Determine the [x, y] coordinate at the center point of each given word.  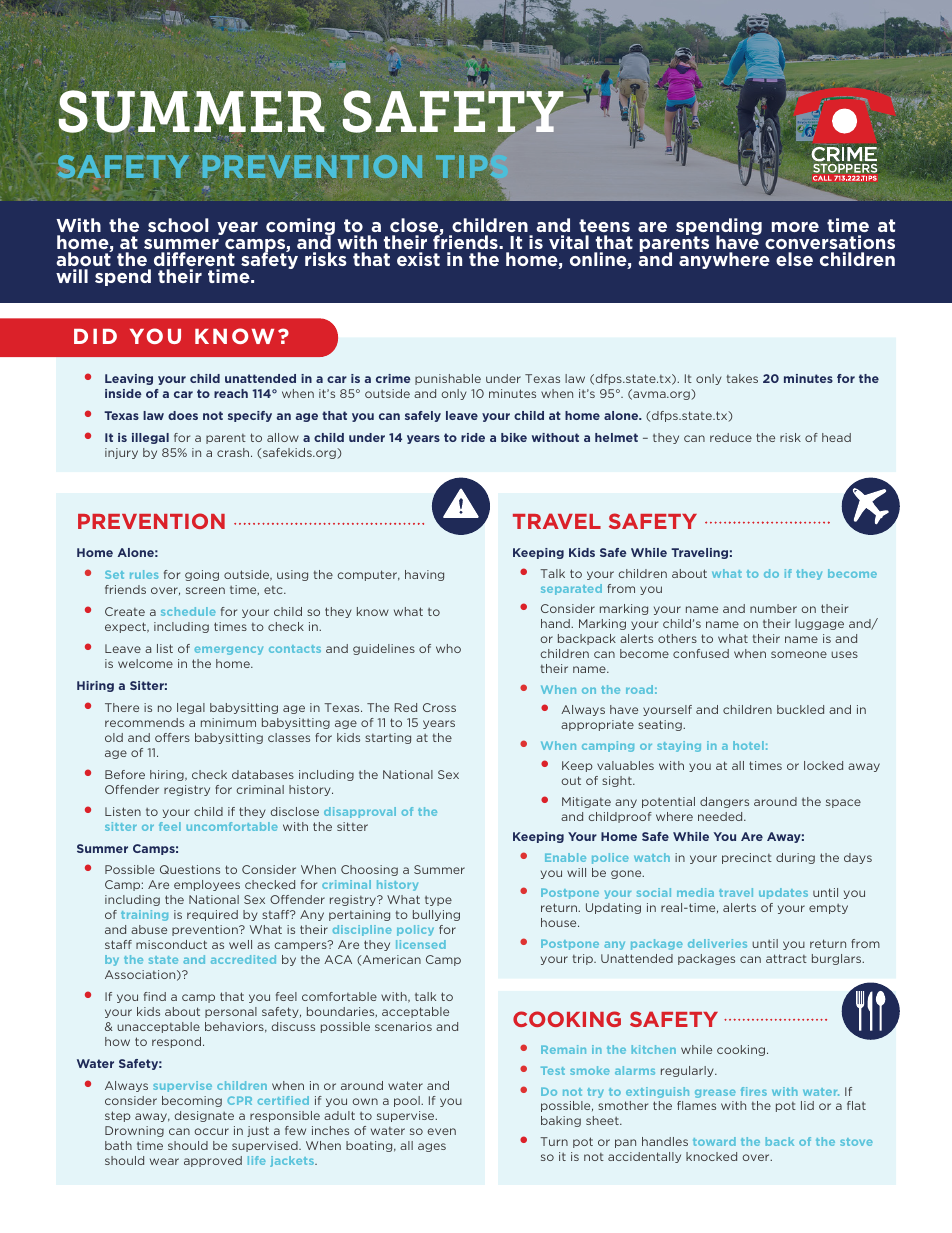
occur [212, 1131]
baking [561, 1121]
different [194, 259]
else [794, 259]
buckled [800, 709]
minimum [228, 722]
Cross [439, 707]
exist [418, 259]
